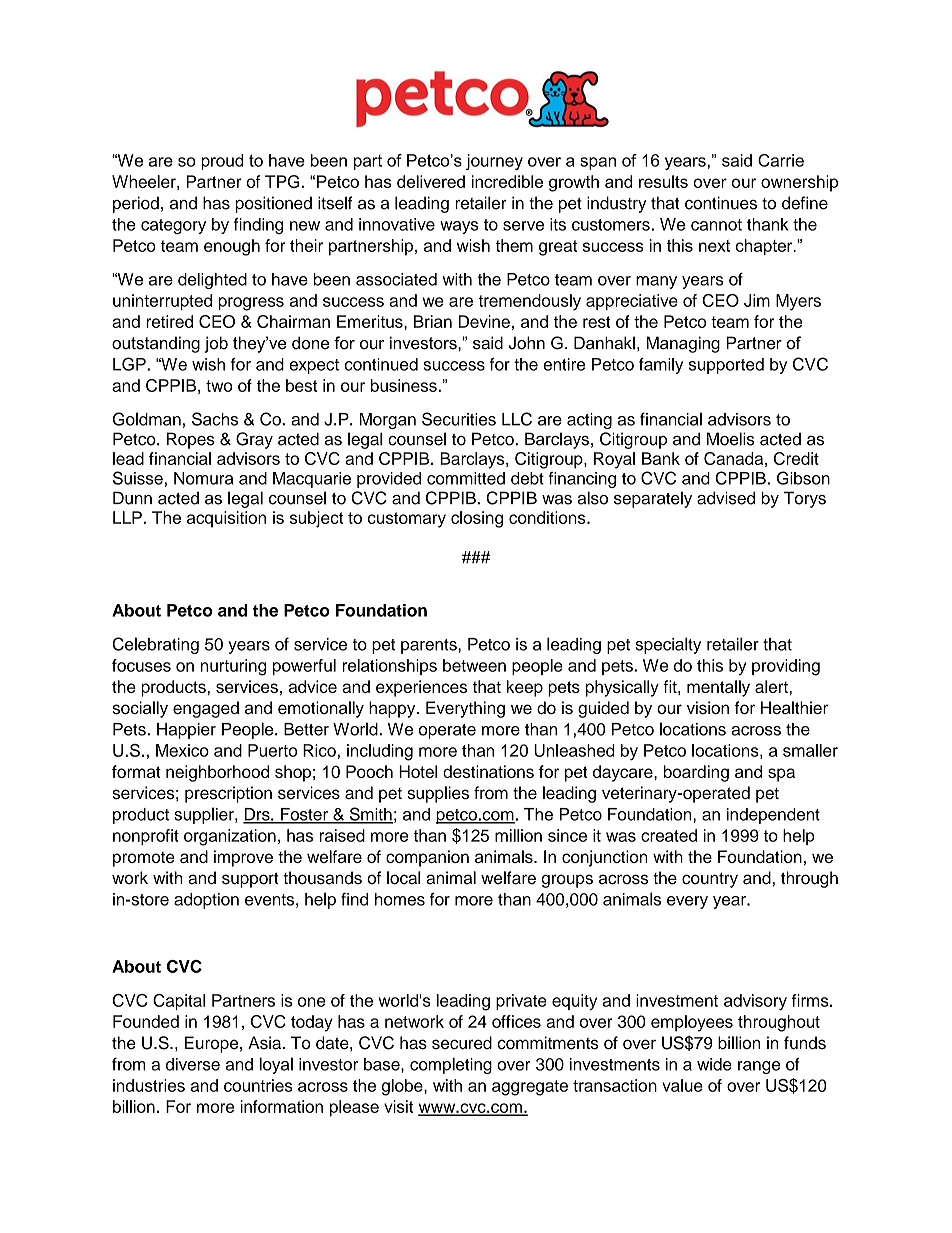 Image resolution: width=952 pixels, height=1233 pixels. Describe the element at coordinates (488, 771) in the screenshot. I see `destinations` at that location.
